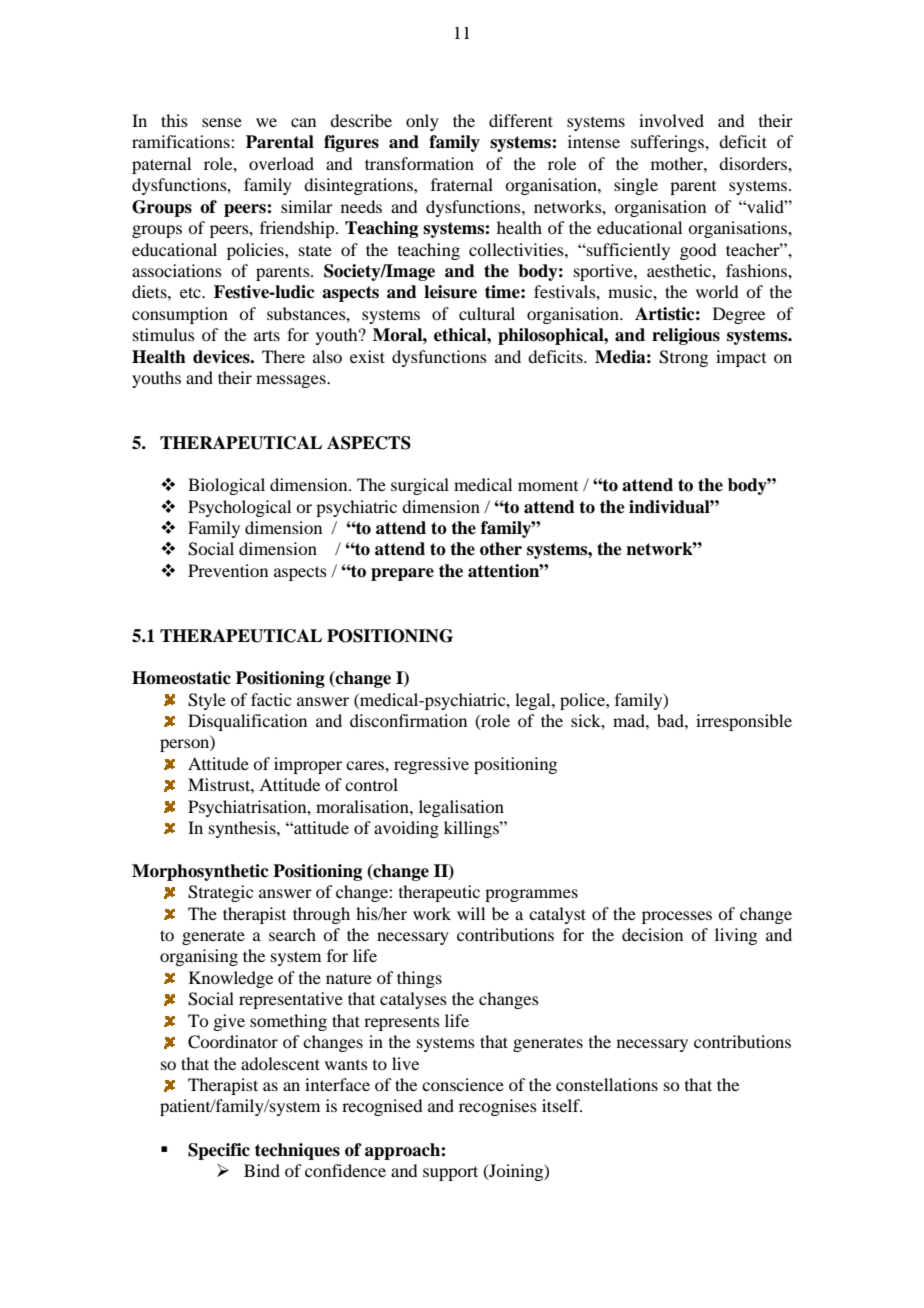 The image size is (924, 1308). I want to click on Strong, so click(683, 358).
